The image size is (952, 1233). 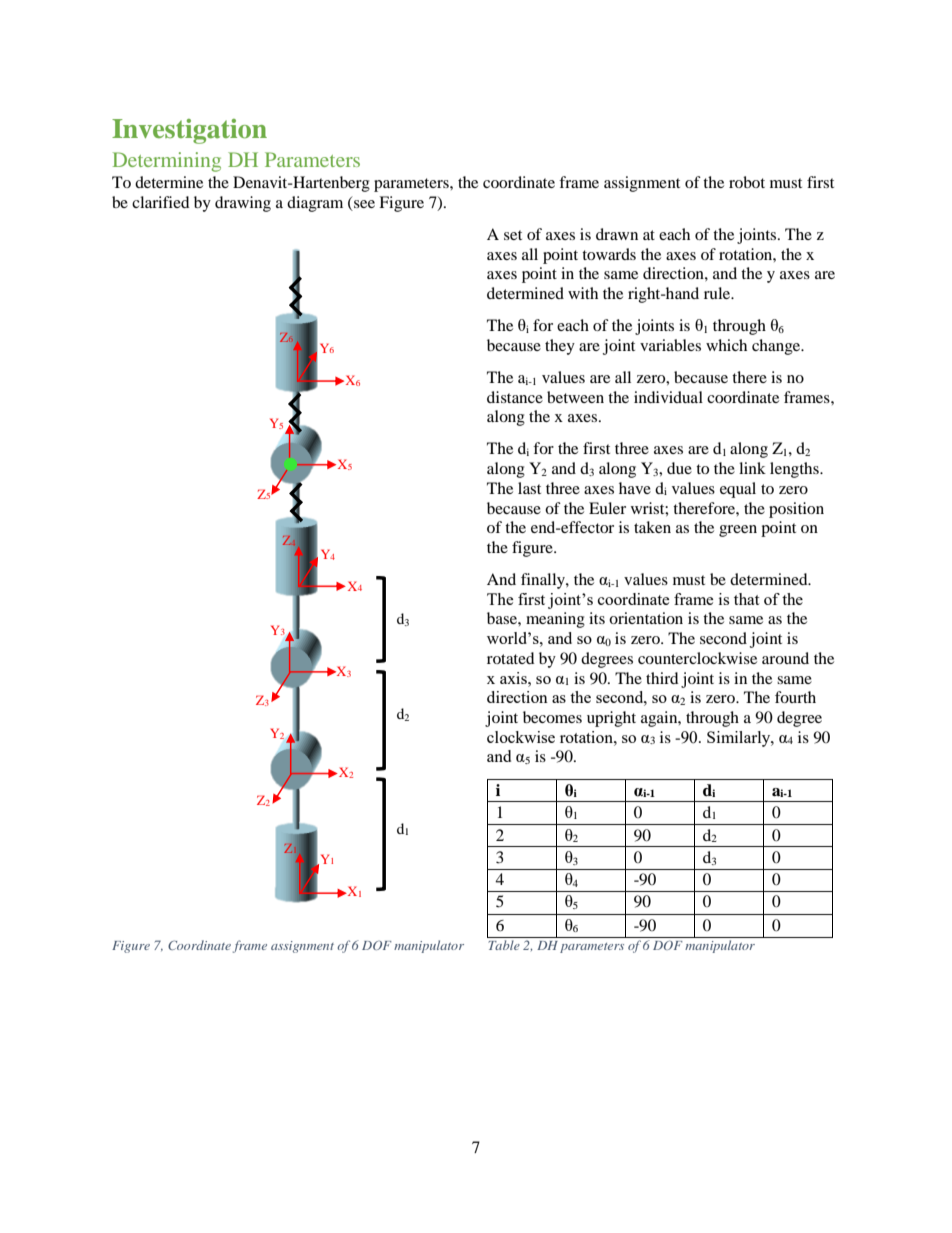 What do you see at coordinates (575, 397) in the screenshot?
I see `between` at bounding box center [575, 397].
